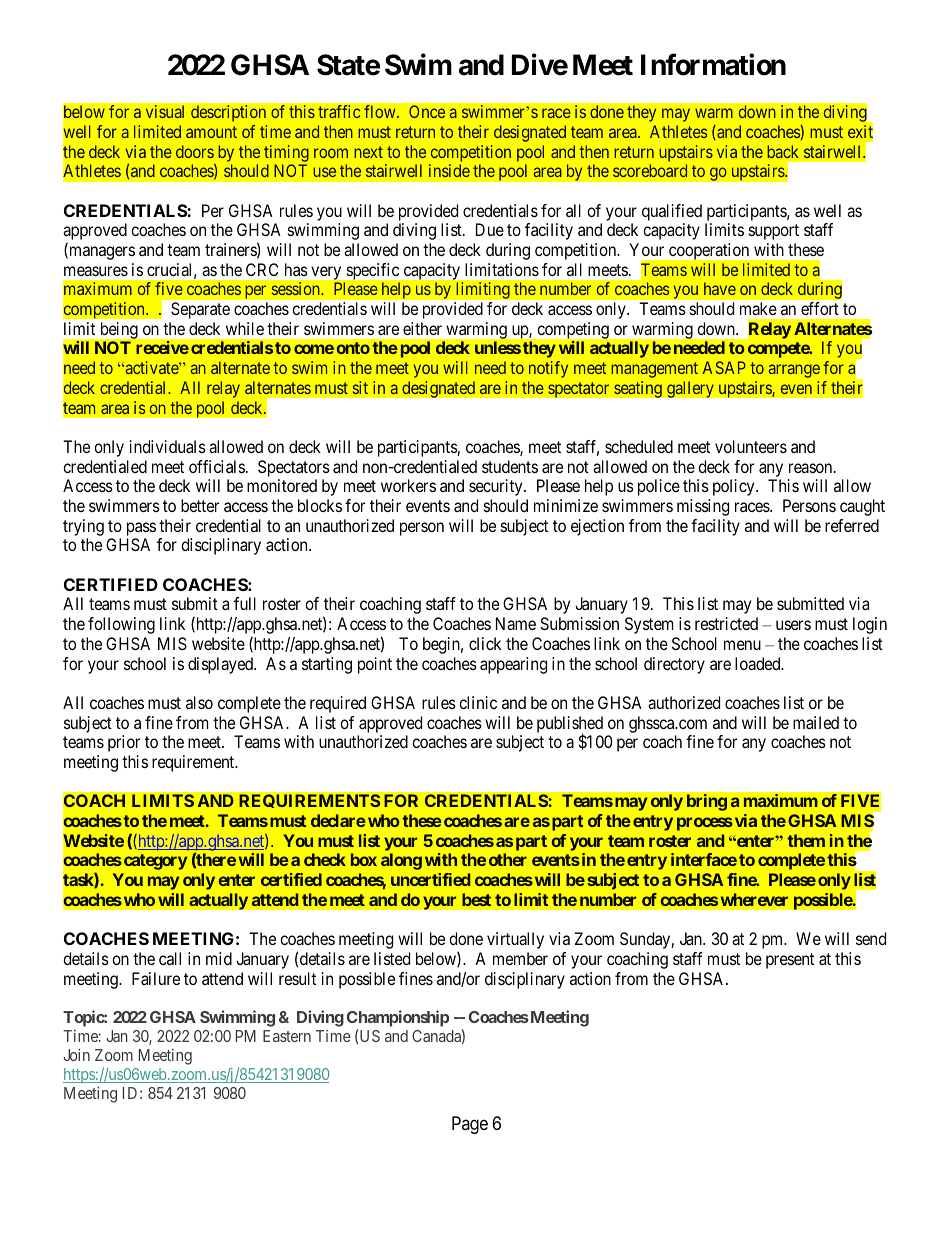 This screenshot has height=1233, width=952. Describe the element at coordinates (76, 1055) in the screenshot. I see `Join` at that location.
